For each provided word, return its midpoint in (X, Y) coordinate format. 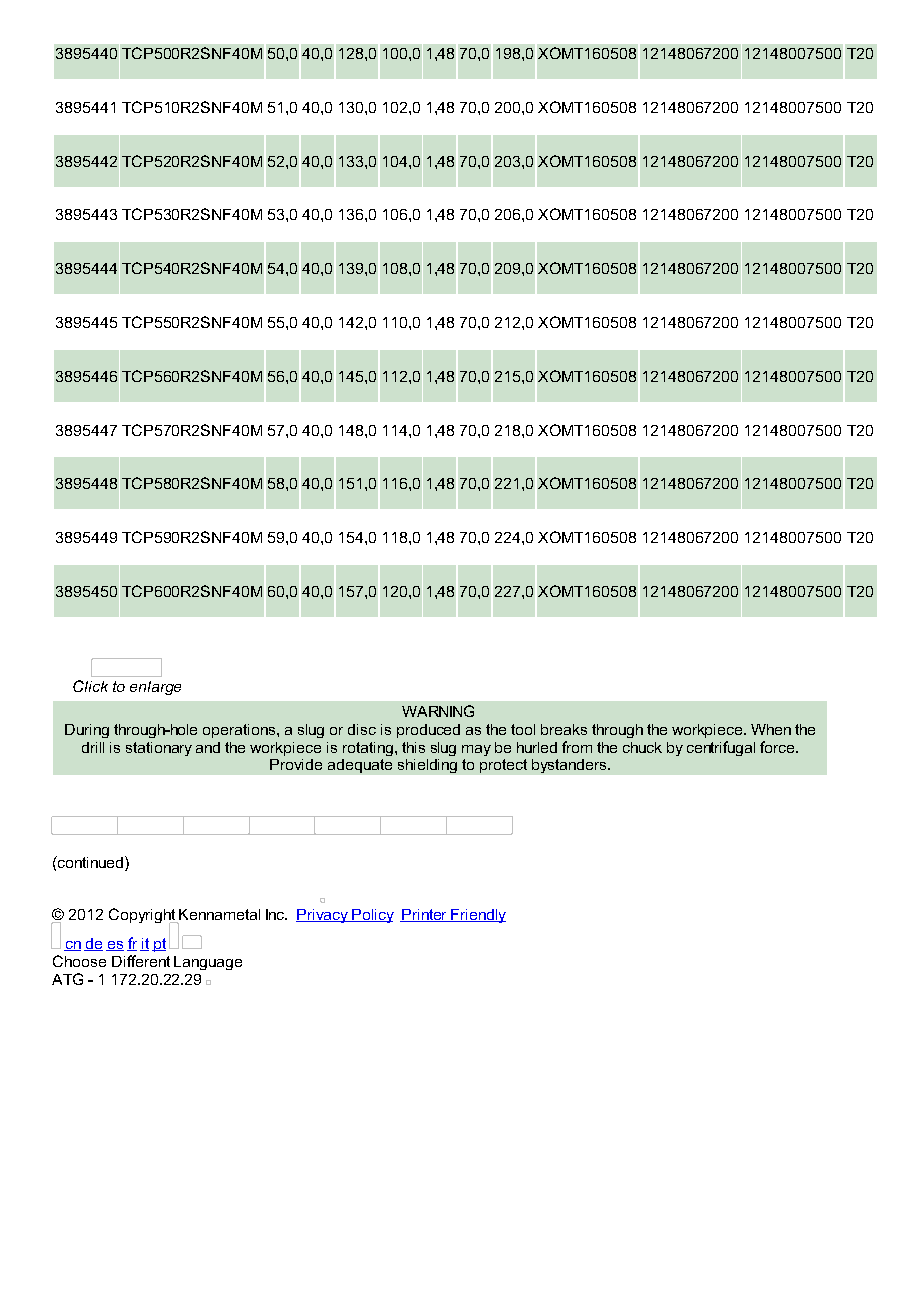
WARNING (438, 711)
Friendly (477, 916)
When (771, 729)
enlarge (155, 688)
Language (208, 963)
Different (141, 961)
